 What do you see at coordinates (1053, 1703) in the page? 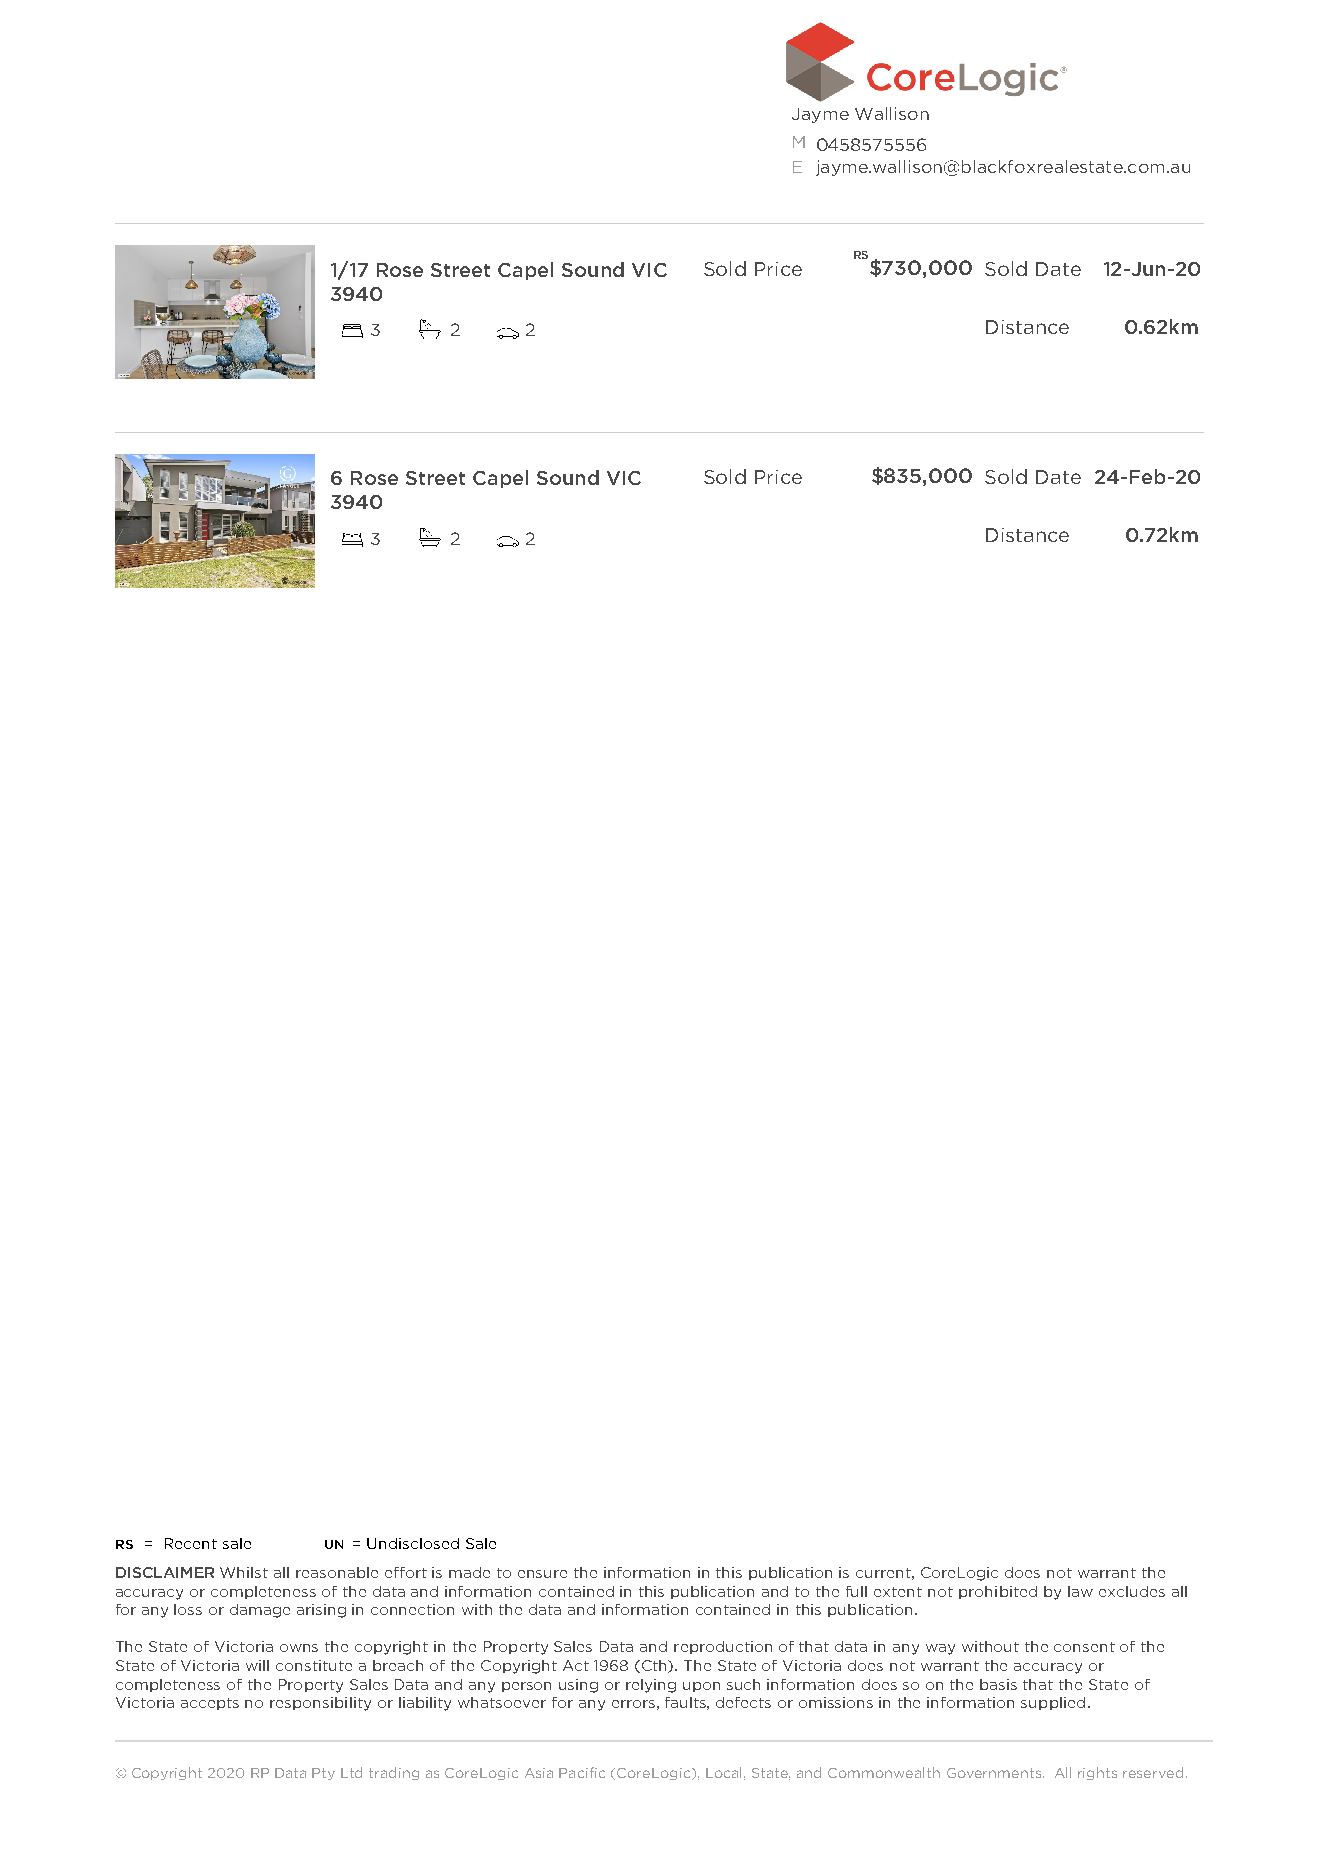
I see `supplied` at bounding box center [1053, 1703].
